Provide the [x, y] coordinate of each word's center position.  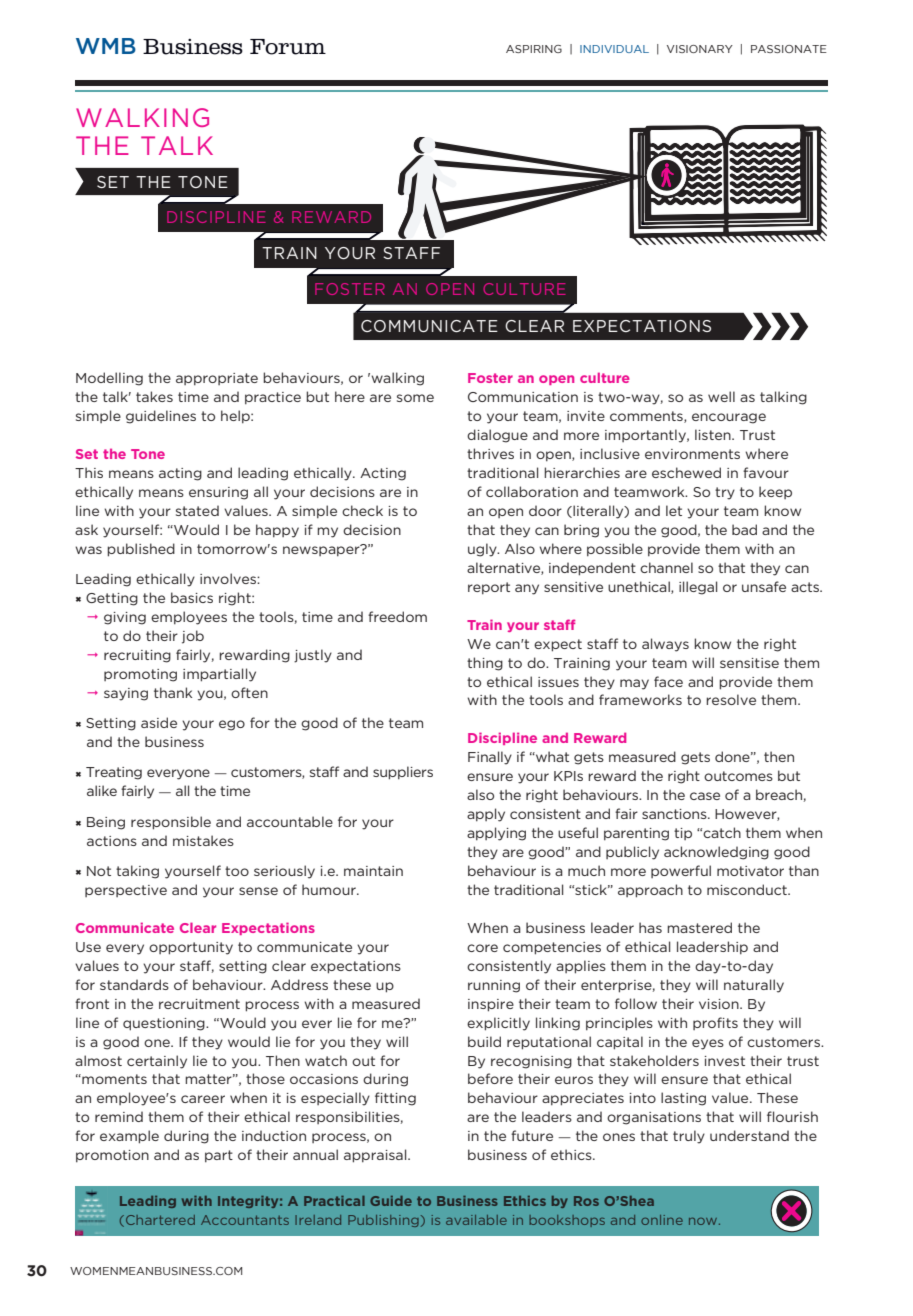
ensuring [218, 493]
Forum [288, 47]
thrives [490, 453]
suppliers [403, 773]
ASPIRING [534, 49]
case [705, 796]
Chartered [160, 1220]
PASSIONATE [789, 49]
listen [714, 434]
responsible [171, 823]
